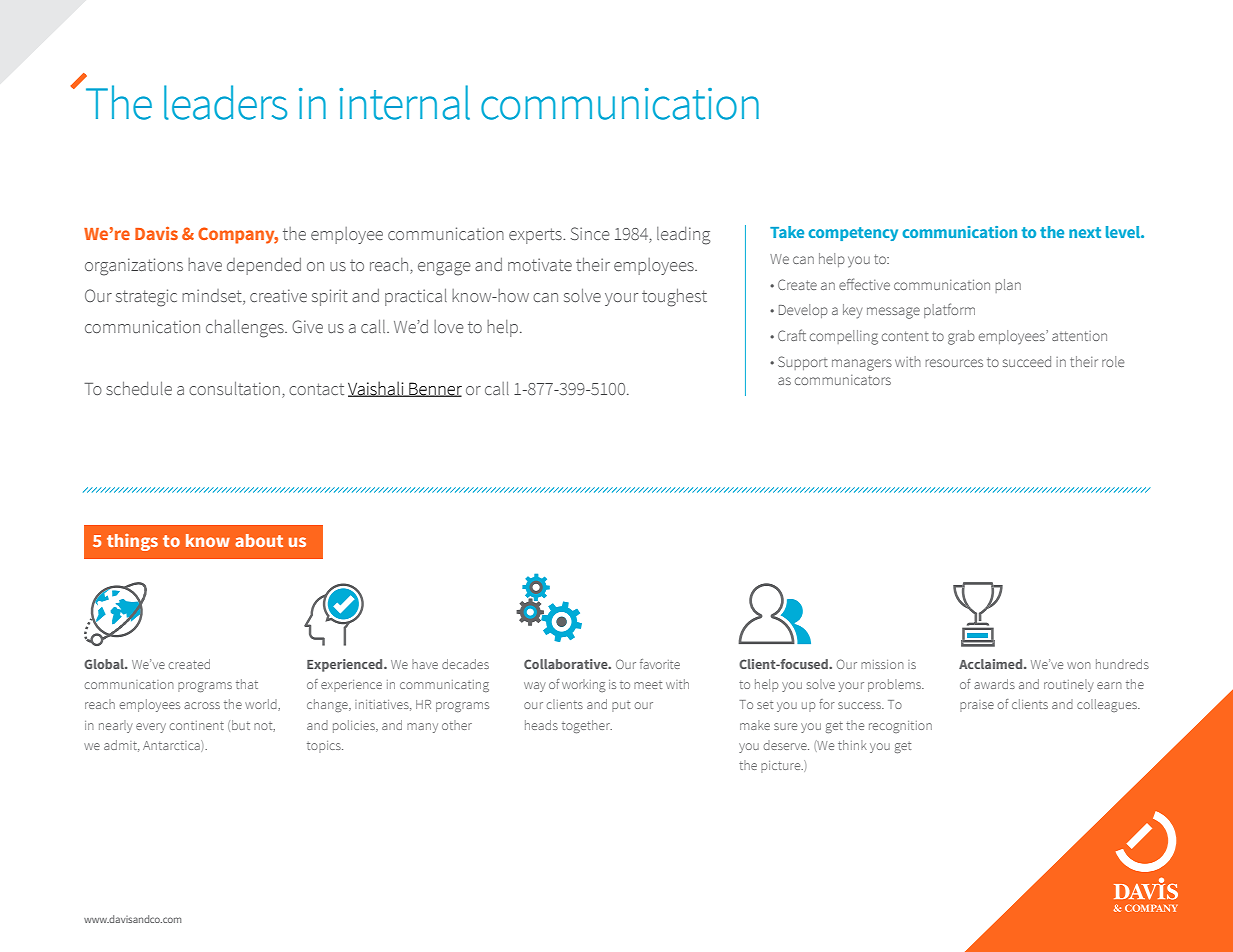  Describe the element at coordinates (404, 102) in the screenshot. I see `internal` at that location.
